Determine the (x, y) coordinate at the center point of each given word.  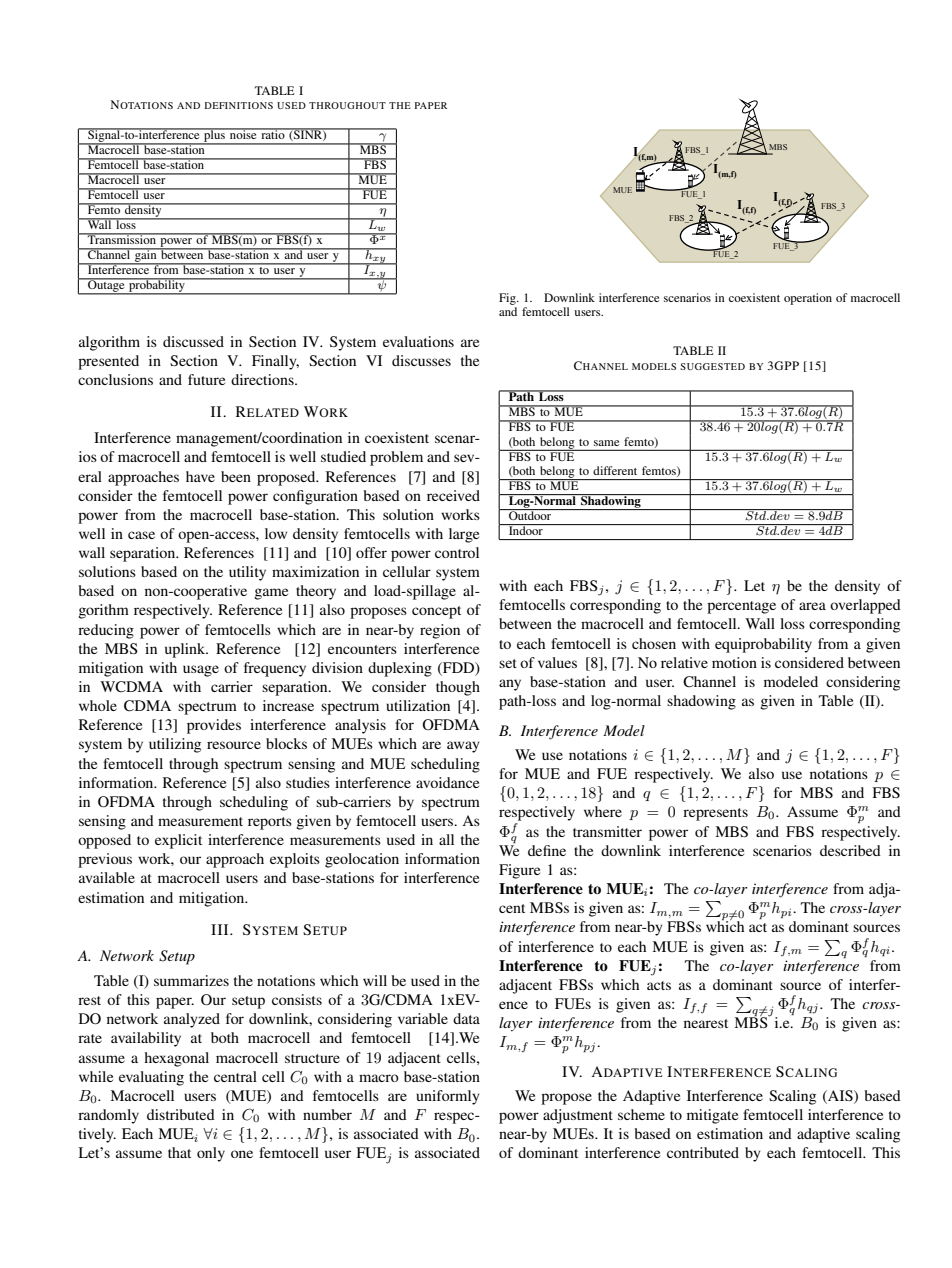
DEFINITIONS (239, 105)
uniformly (448, 1097)
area (812, 606)
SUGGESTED (712, 366)
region (440, 631)
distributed (181, 1114)
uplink (186, 650)
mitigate (712, 1116)
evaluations (418, 341)
